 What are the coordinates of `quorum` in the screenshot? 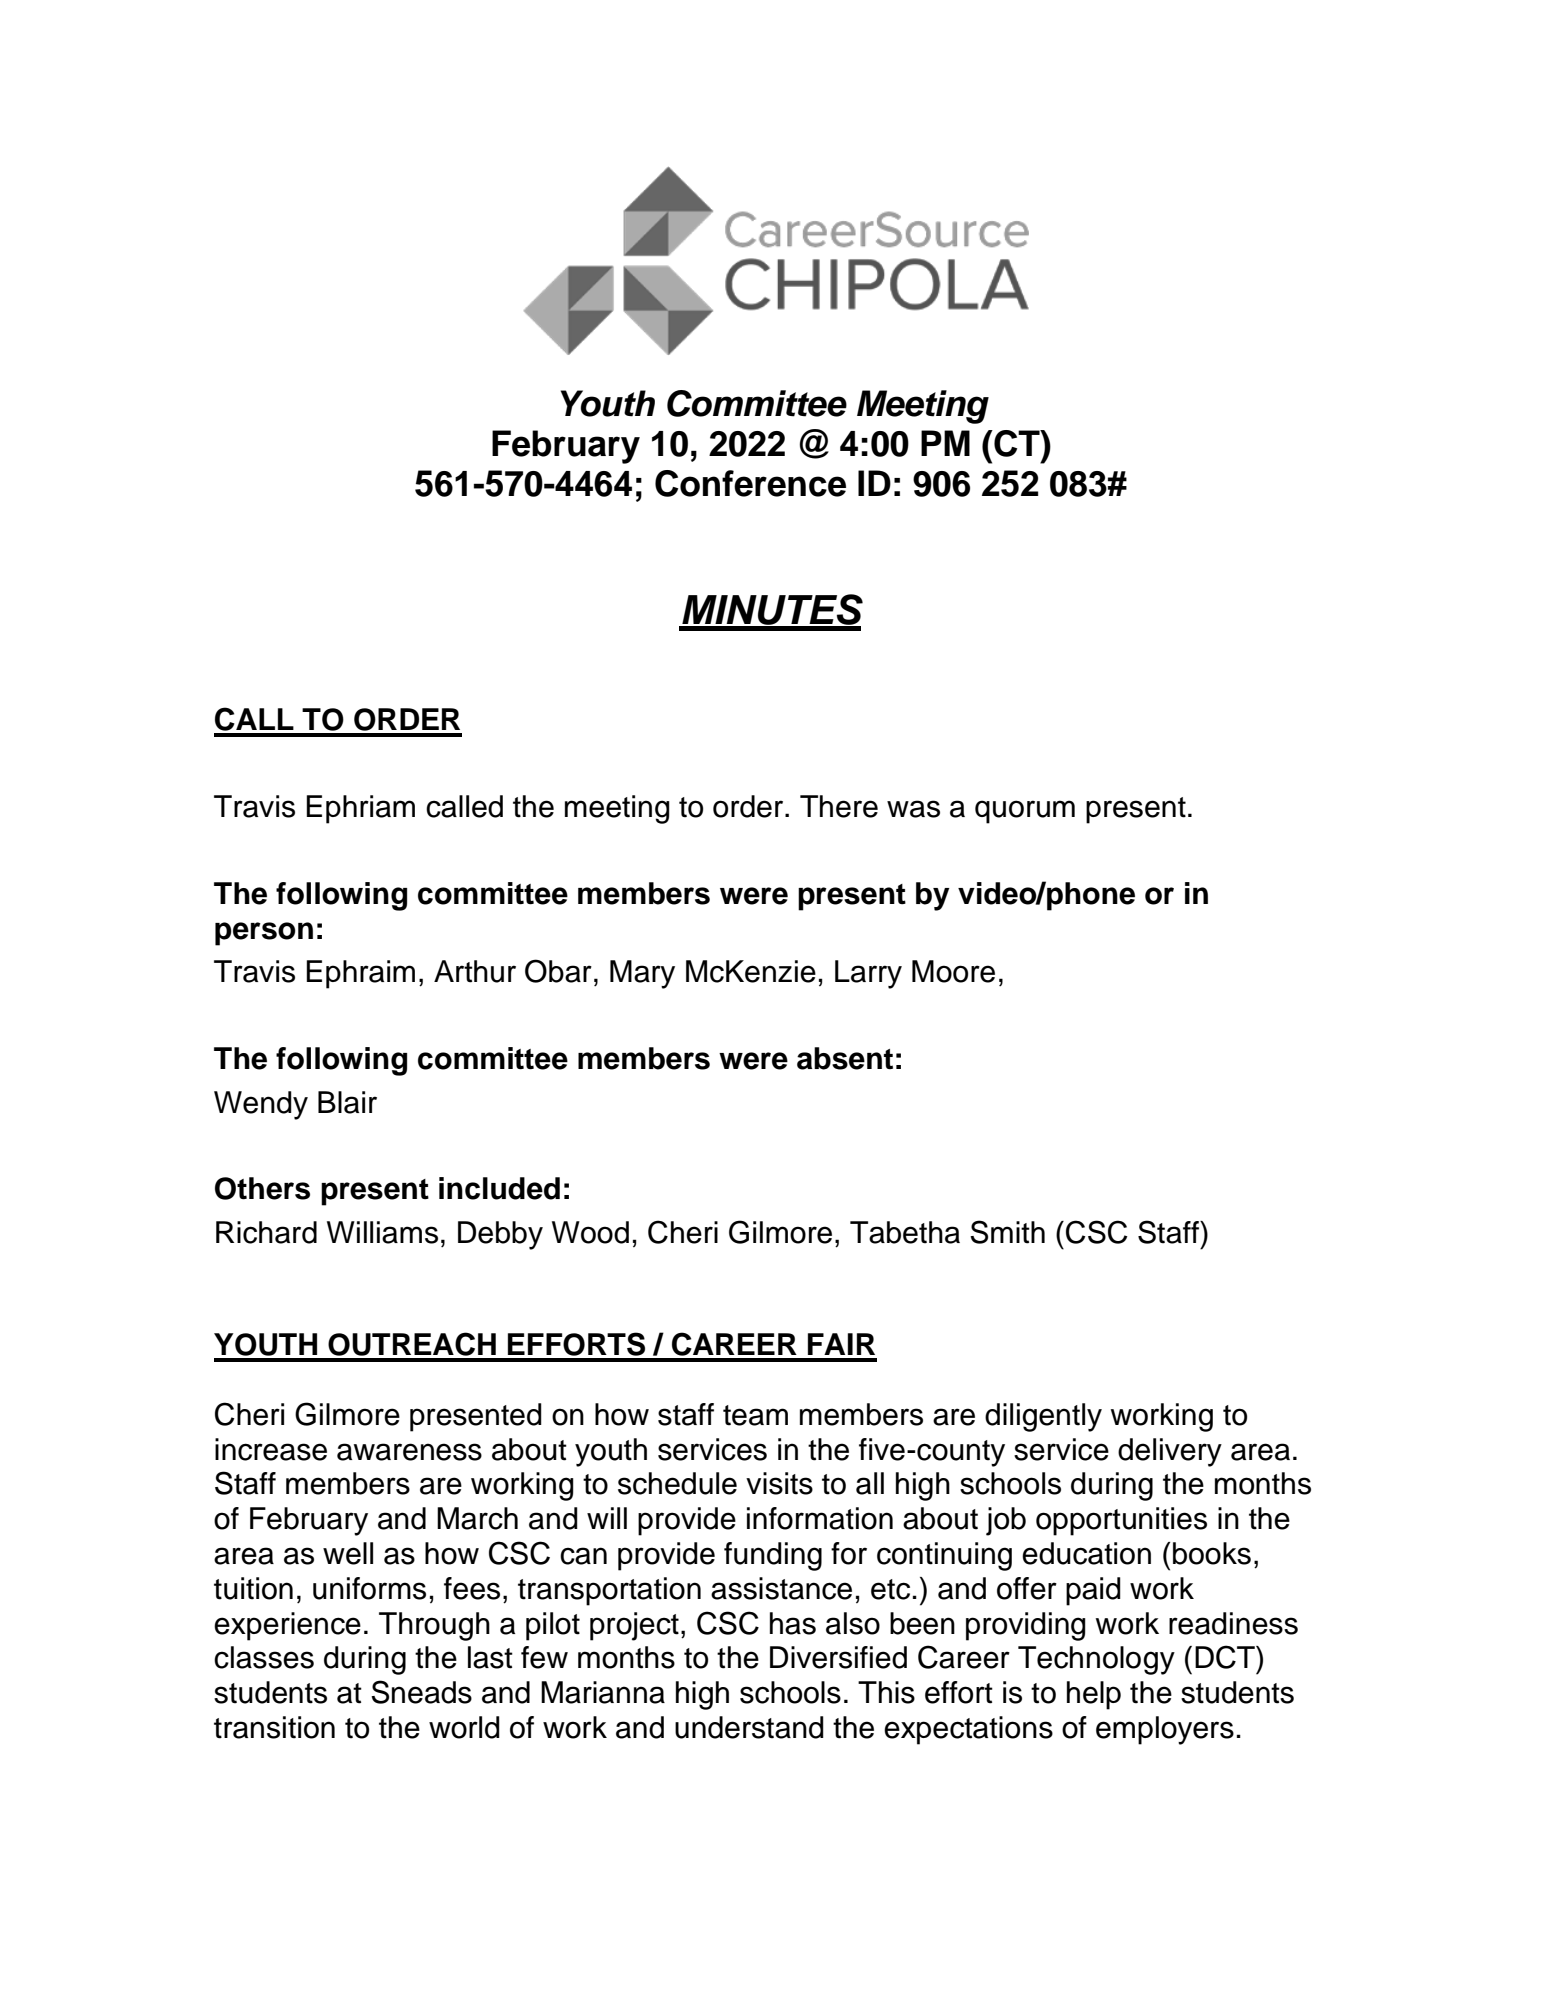 It's located at (1025, 812).
